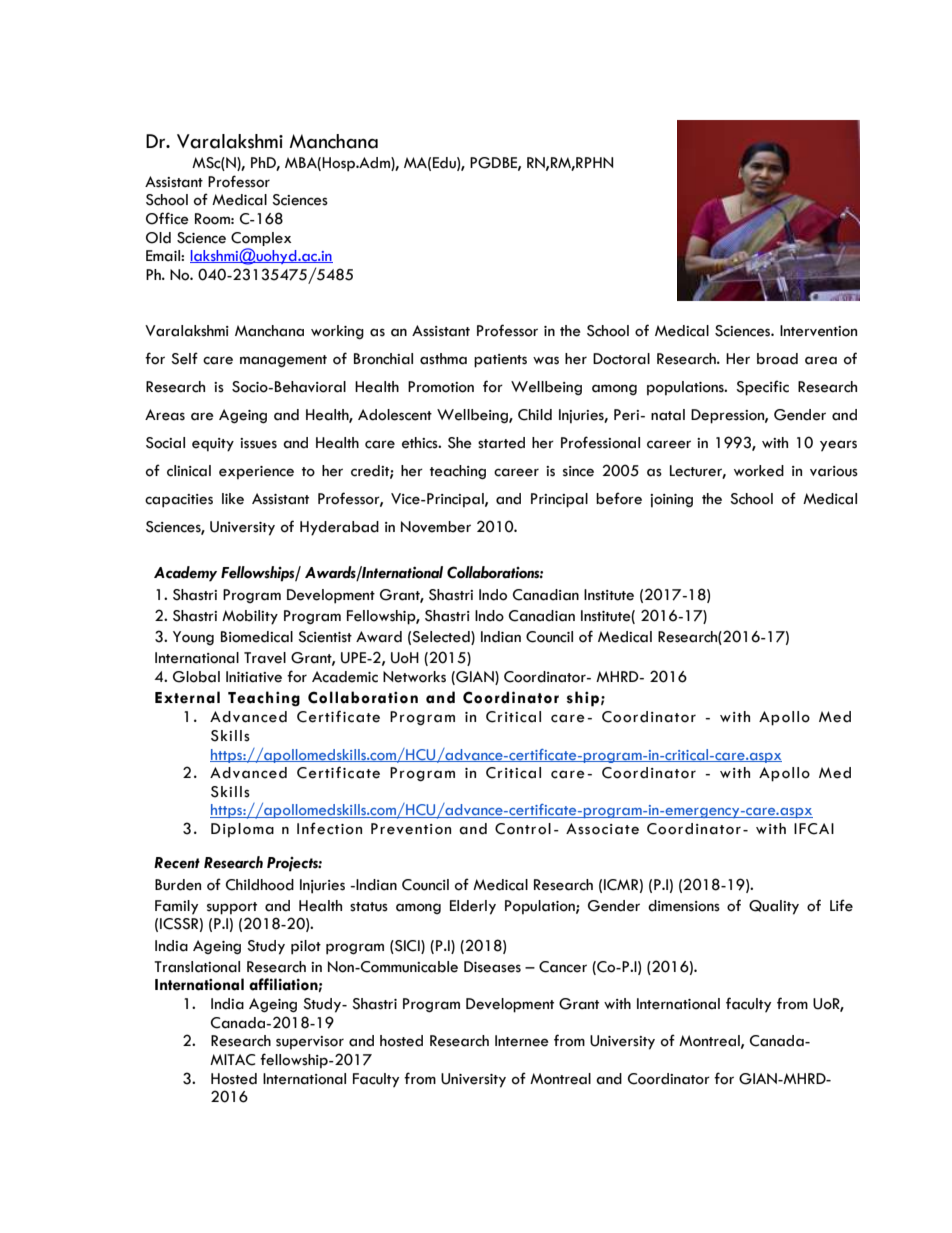 This screenshot has width=952, height=1233. Describe the element at coordinates (671, 501) in the screenshot. I see `joining` at that location.
